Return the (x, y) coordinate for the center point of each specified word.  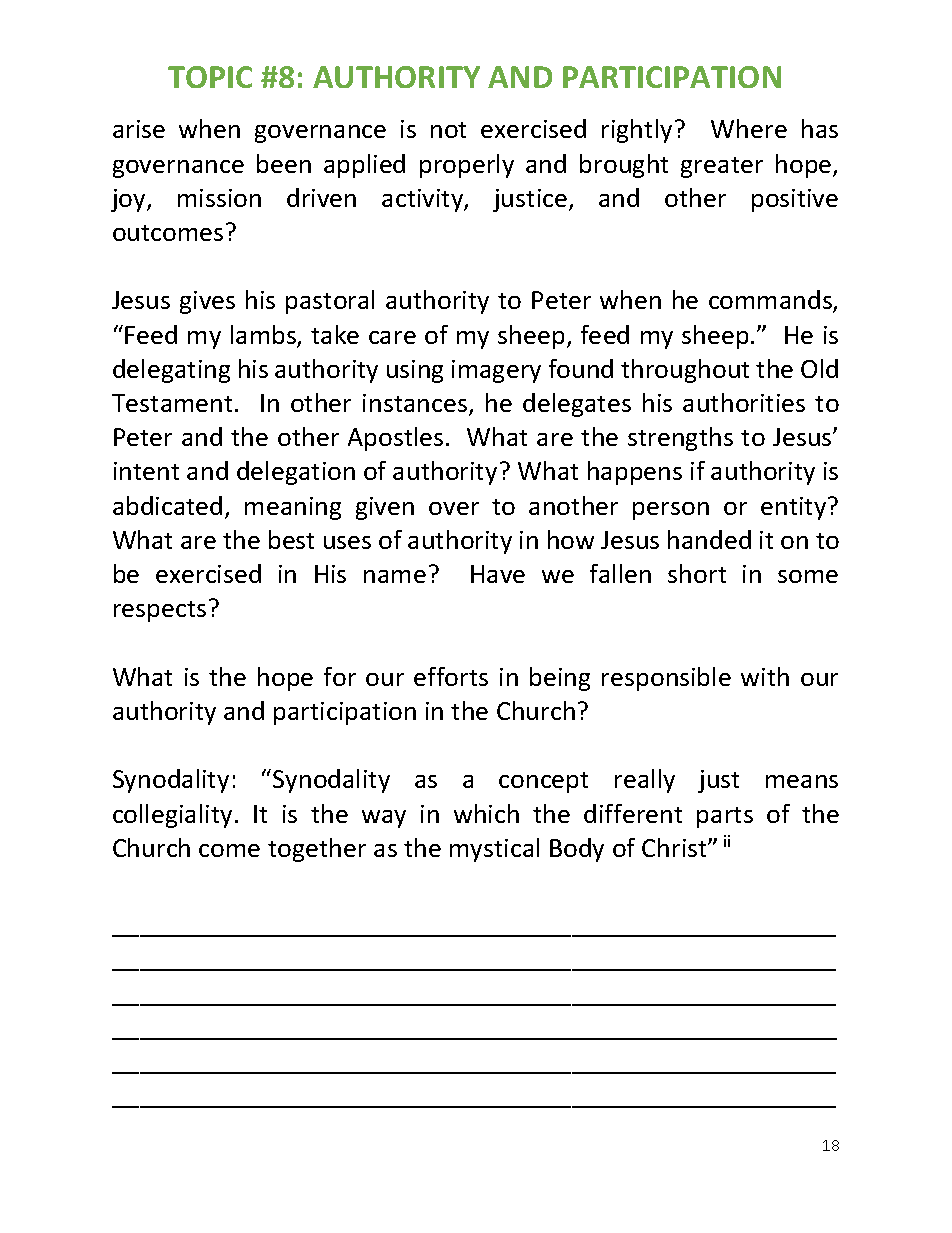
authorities (744, 402)
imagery (496, 371)
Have (498, 574)
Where (749, 128)
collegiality (172, 816)
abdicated (167, 505)
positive (795, 200)
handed (709, 539)
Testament (172, 403)
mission (219, 198)
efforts (451, 676)
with (765, 676)
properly (467, 166)
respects (160, 611)
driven (321, 197)
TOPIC (210, 77)
